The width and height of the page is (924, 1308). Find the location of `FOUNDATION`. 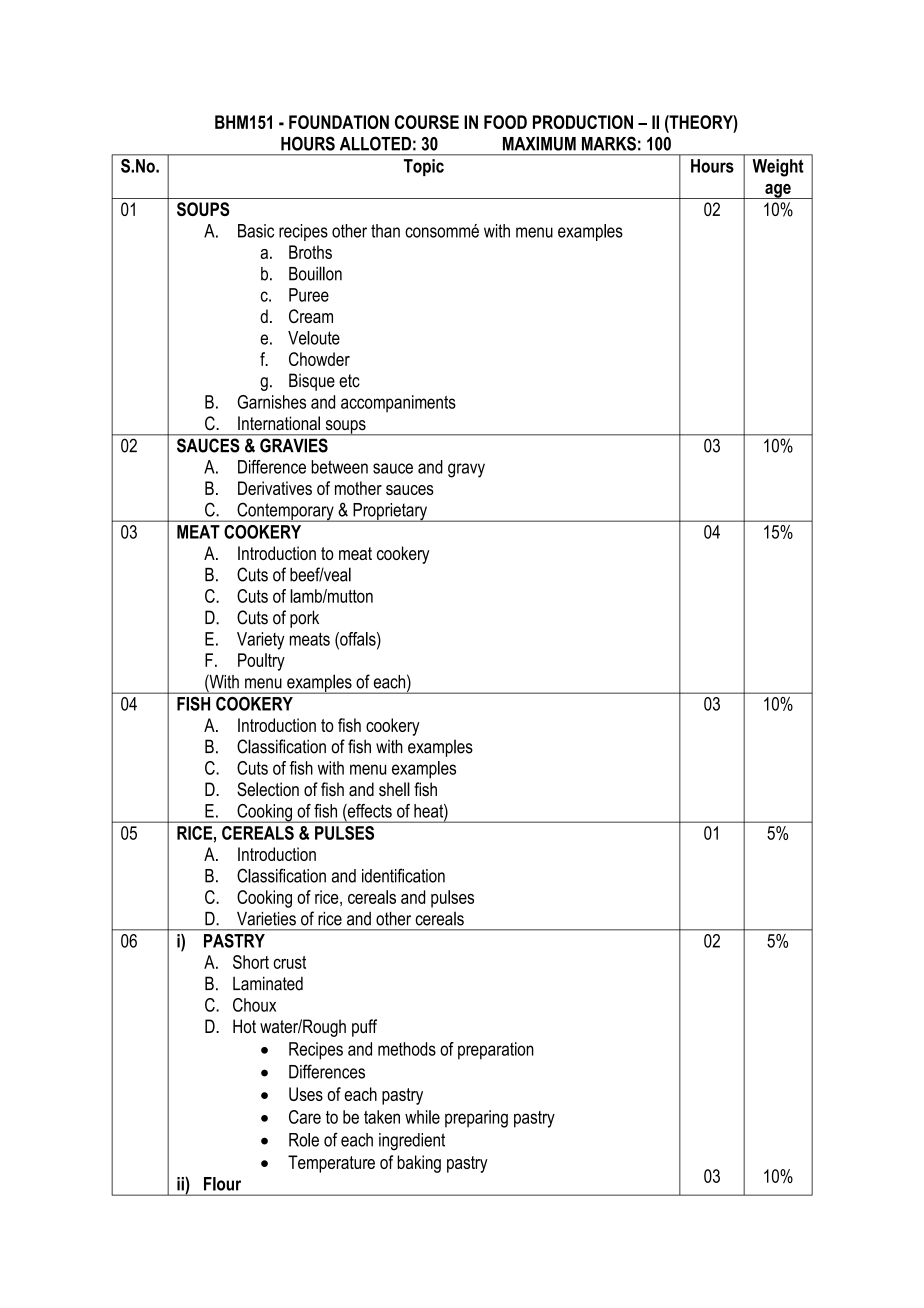

FOUNDATION is located at coordinates (339, 122).
